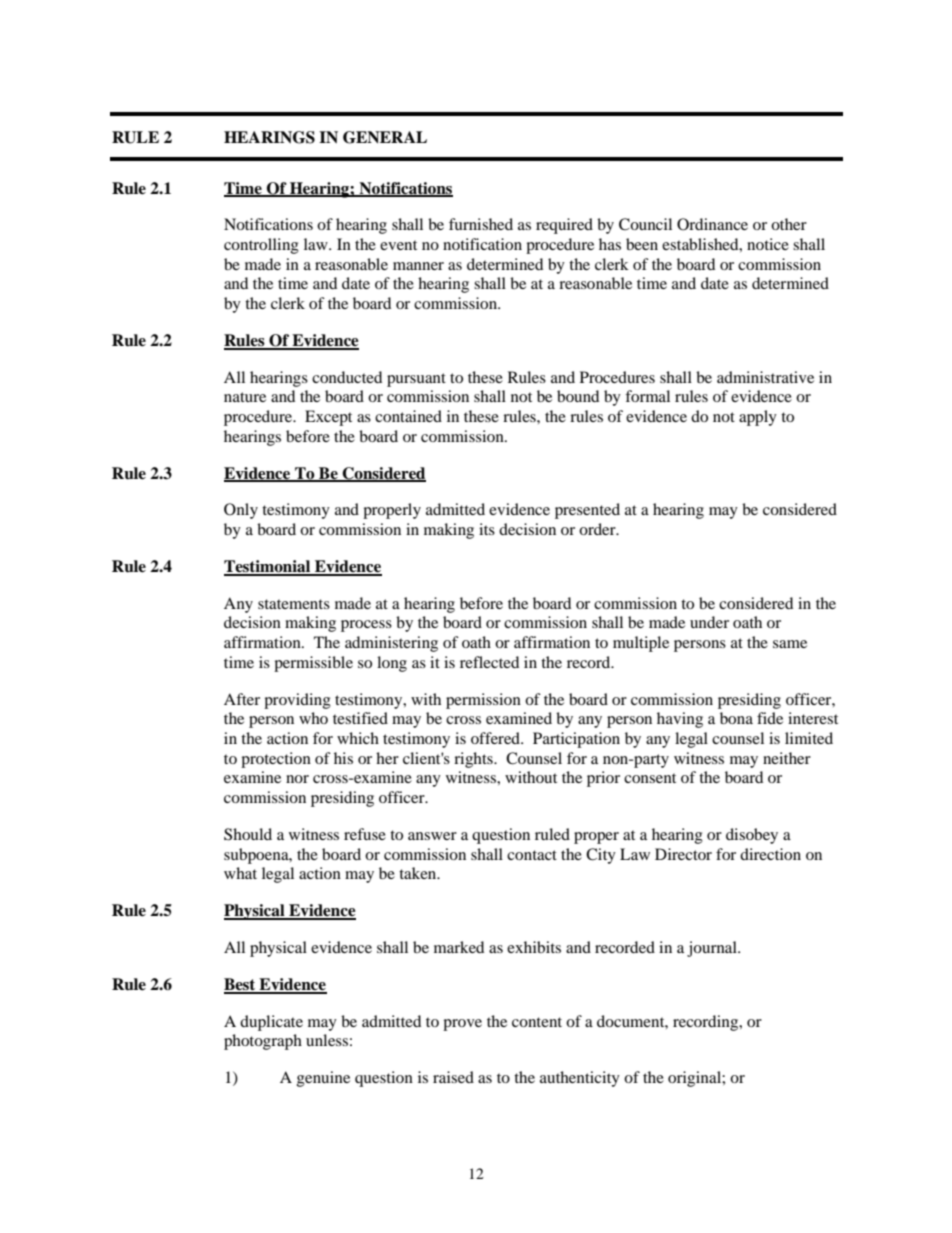 The height and width of the screenshot is (1233, 952). I want to click on contact, so click(532, 855).
